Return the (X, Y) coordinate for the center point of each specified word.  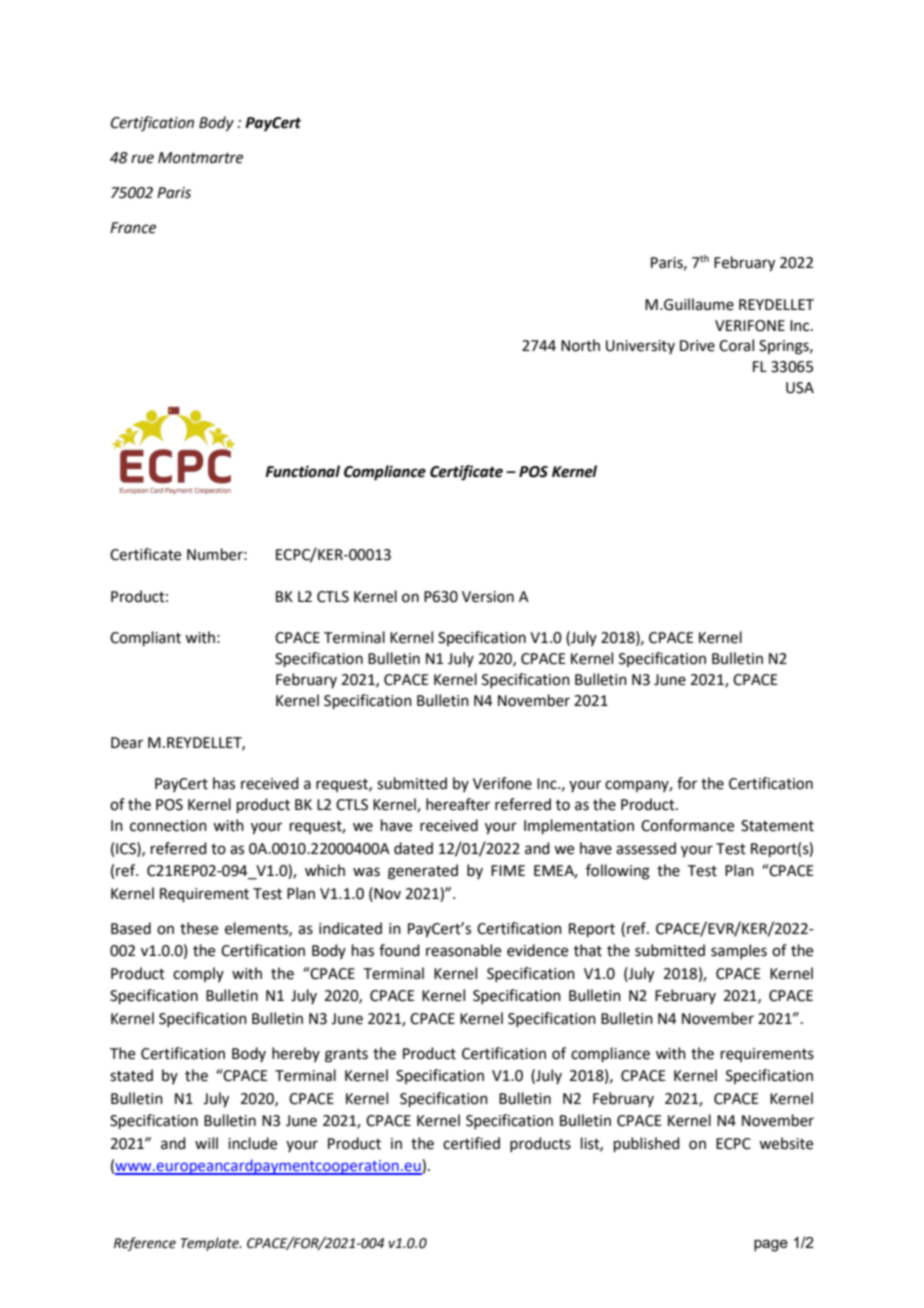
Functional (302, 471)
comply (198, 974)
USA (800, 388)
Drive (697, 346)
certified (471, 1143)
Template (211, 1244)
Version (488, 597)
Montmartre (200, 158)
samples (739, 951)
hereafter (458, 804)
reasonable (463, 950)
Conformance (687, 825)
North (580, 345)
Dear (127, 743)
